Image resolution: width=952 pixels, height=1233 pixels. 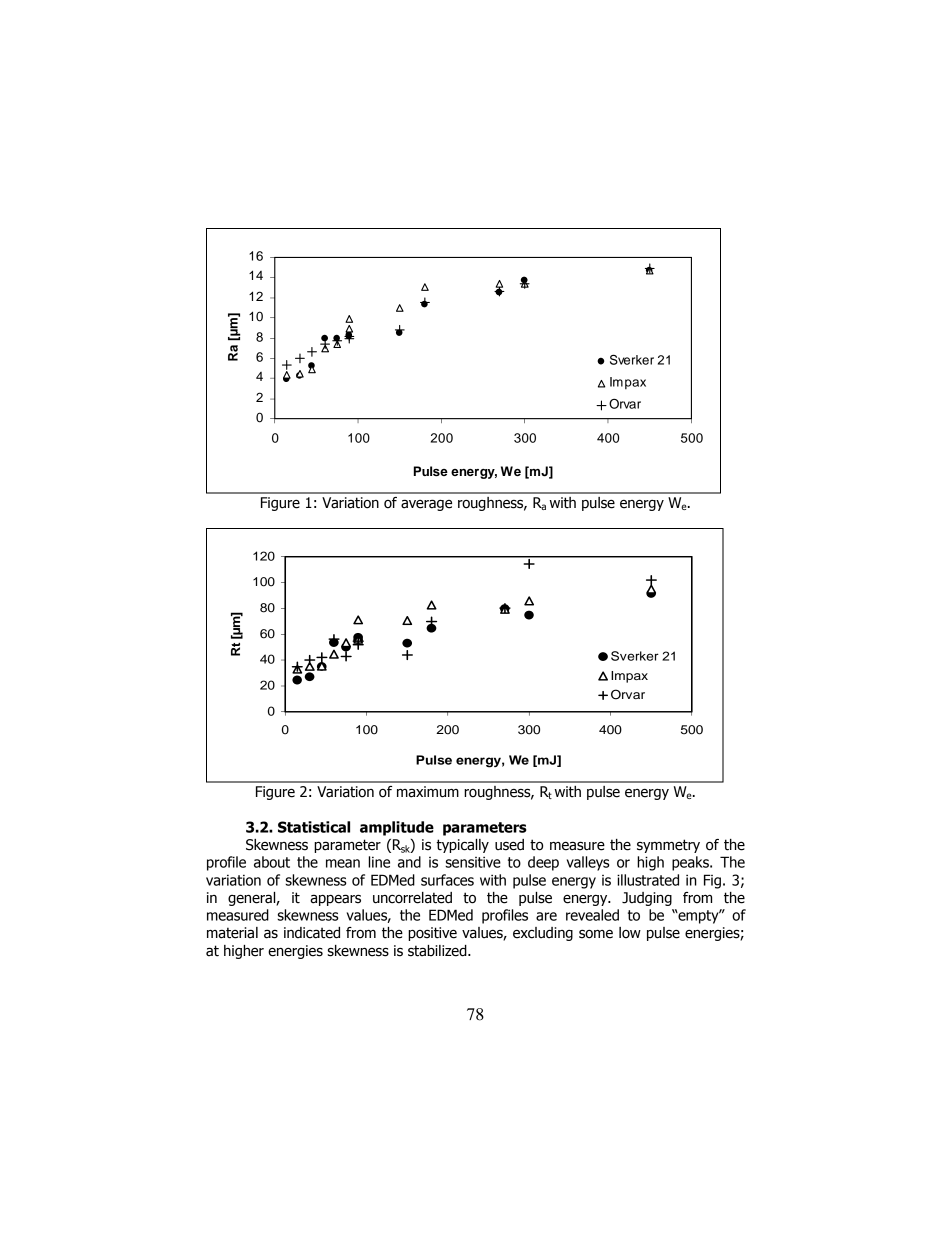 What do you see at coordinates (312, 933) in the screenshot?
I see `indicated` at bounding box center [312, 933].
